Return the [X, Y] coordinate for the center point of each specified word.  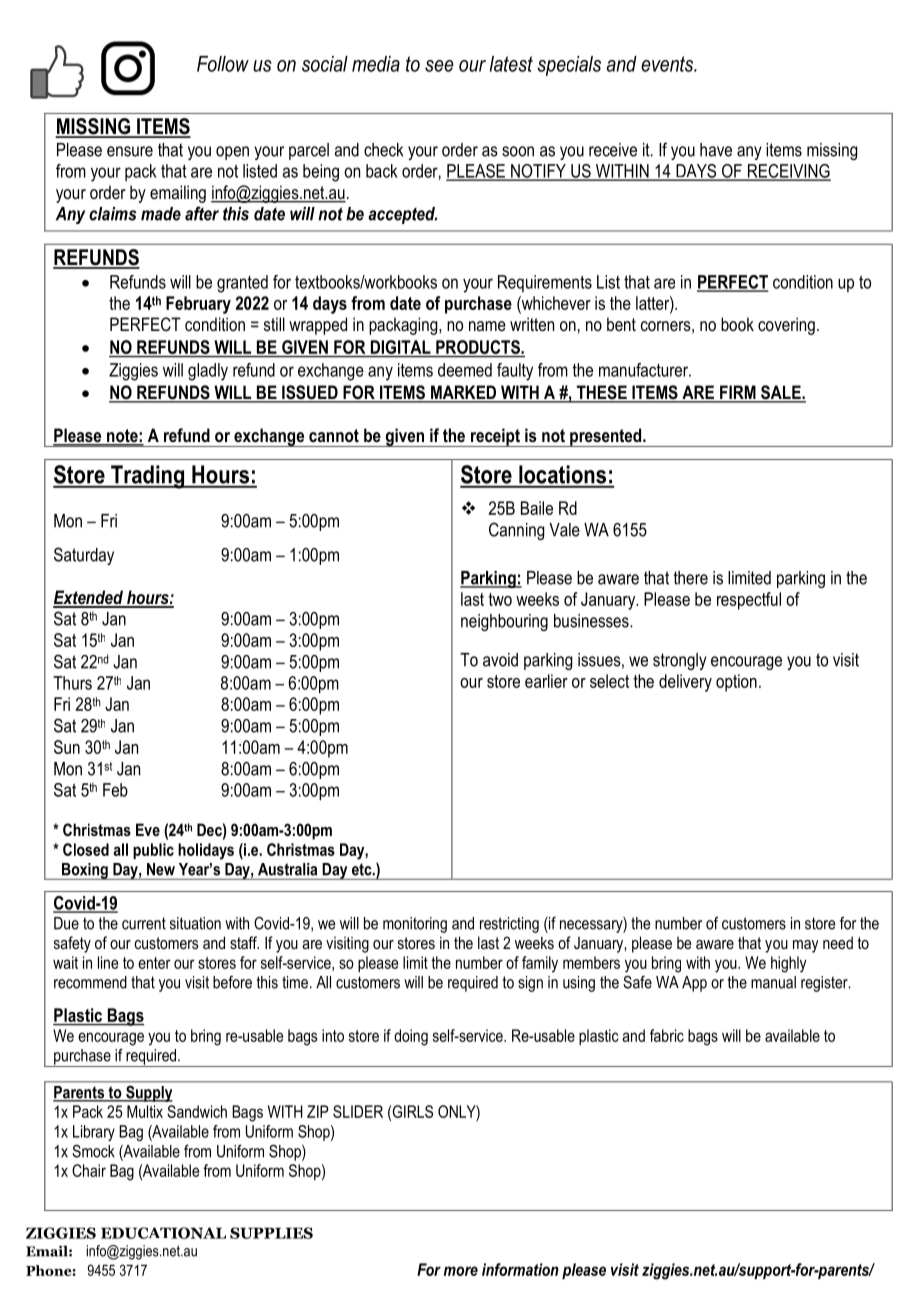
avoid [500, 660]
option [736, 683]
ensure [130, 151]
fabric [667, 1035]
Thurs [72, 683]
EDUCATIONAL [163, 1233]
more [461, 1271]
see [439, 66]
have [716, 150]
